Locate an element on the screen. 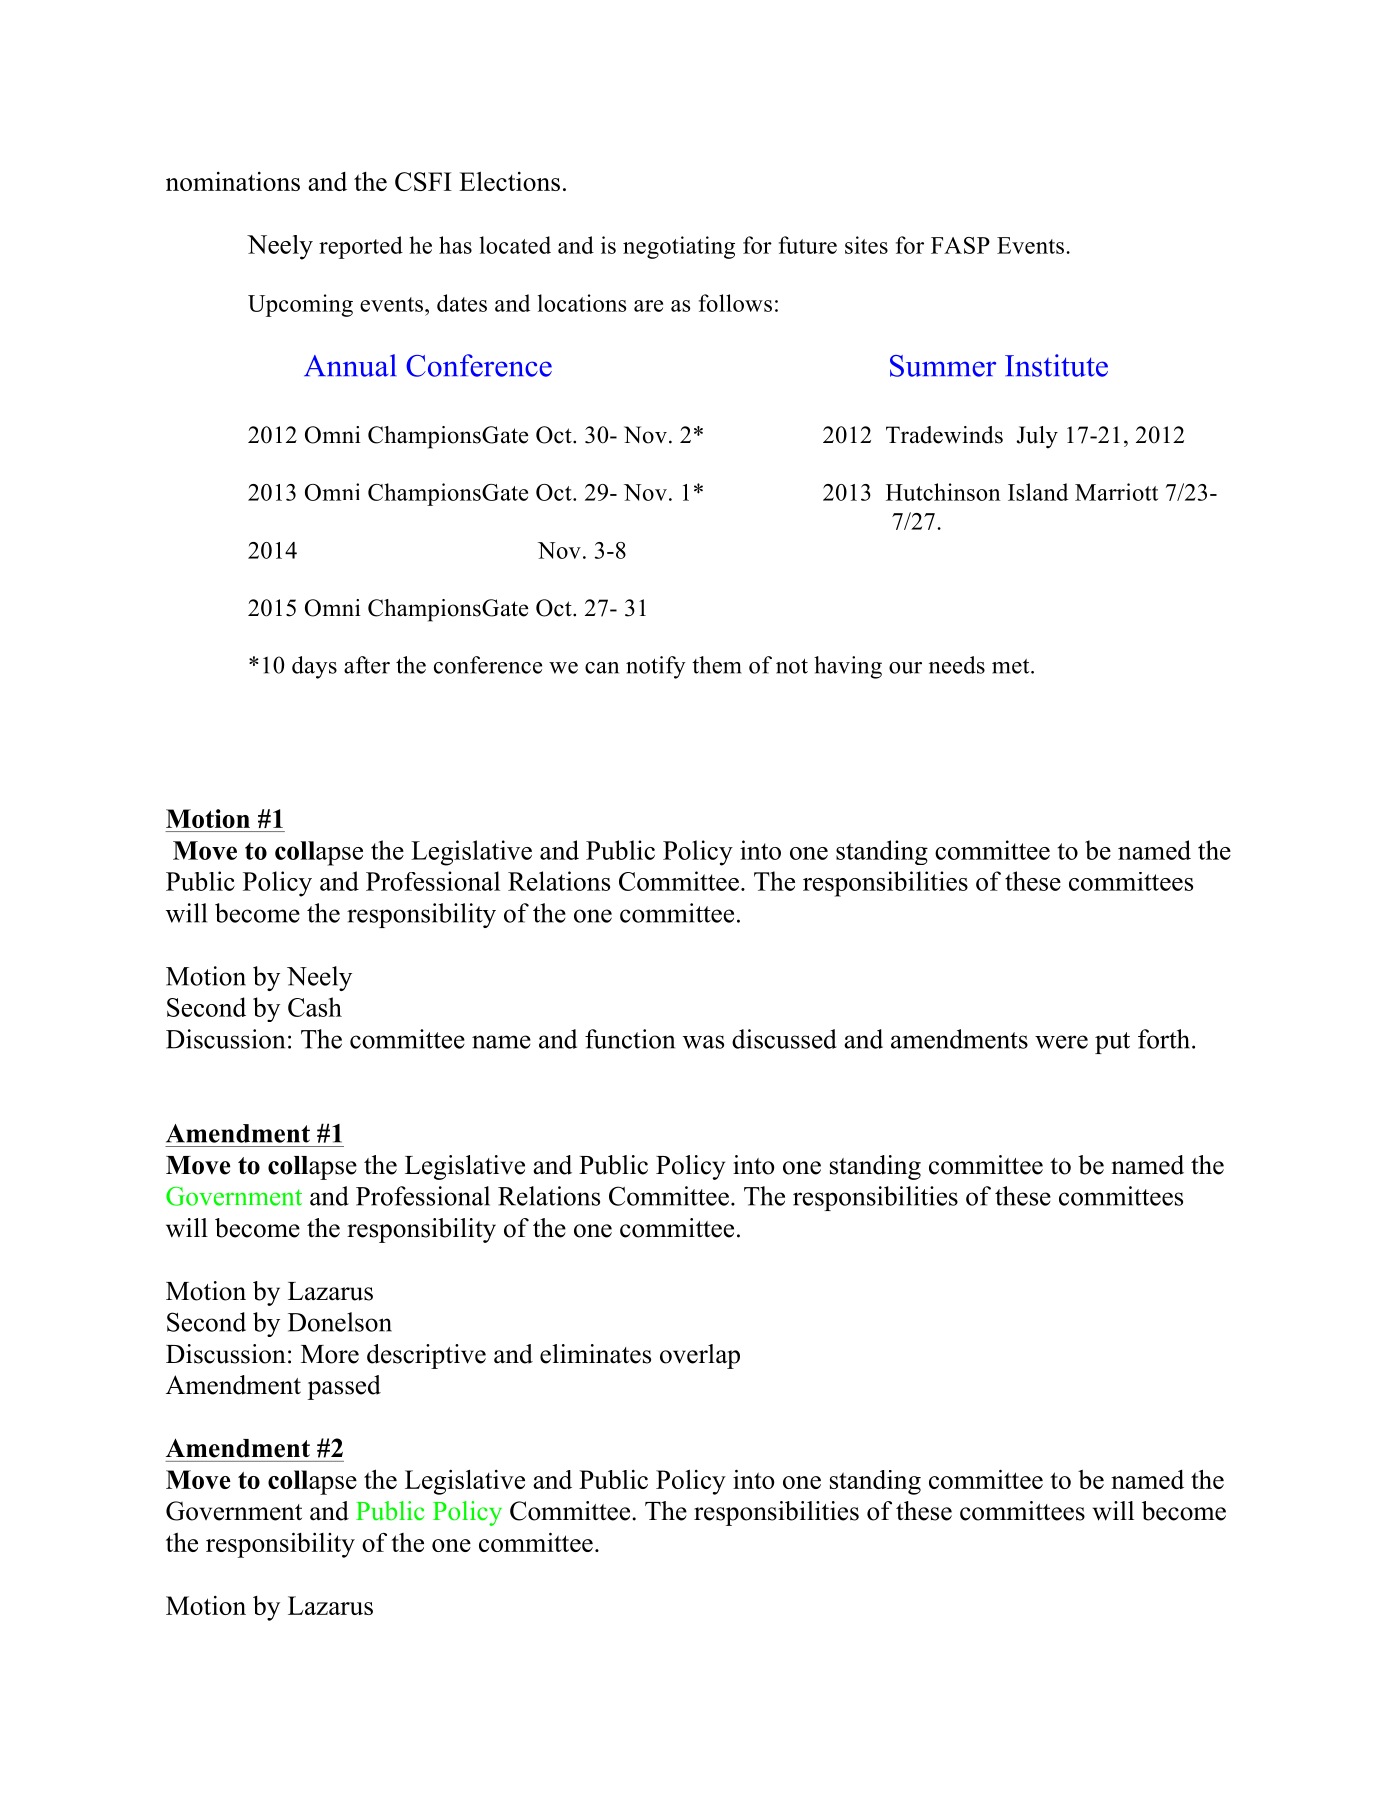 Image resolution: width=1396 pixels, height=1806 pixels. sites is located at coordinates (866, 245).
